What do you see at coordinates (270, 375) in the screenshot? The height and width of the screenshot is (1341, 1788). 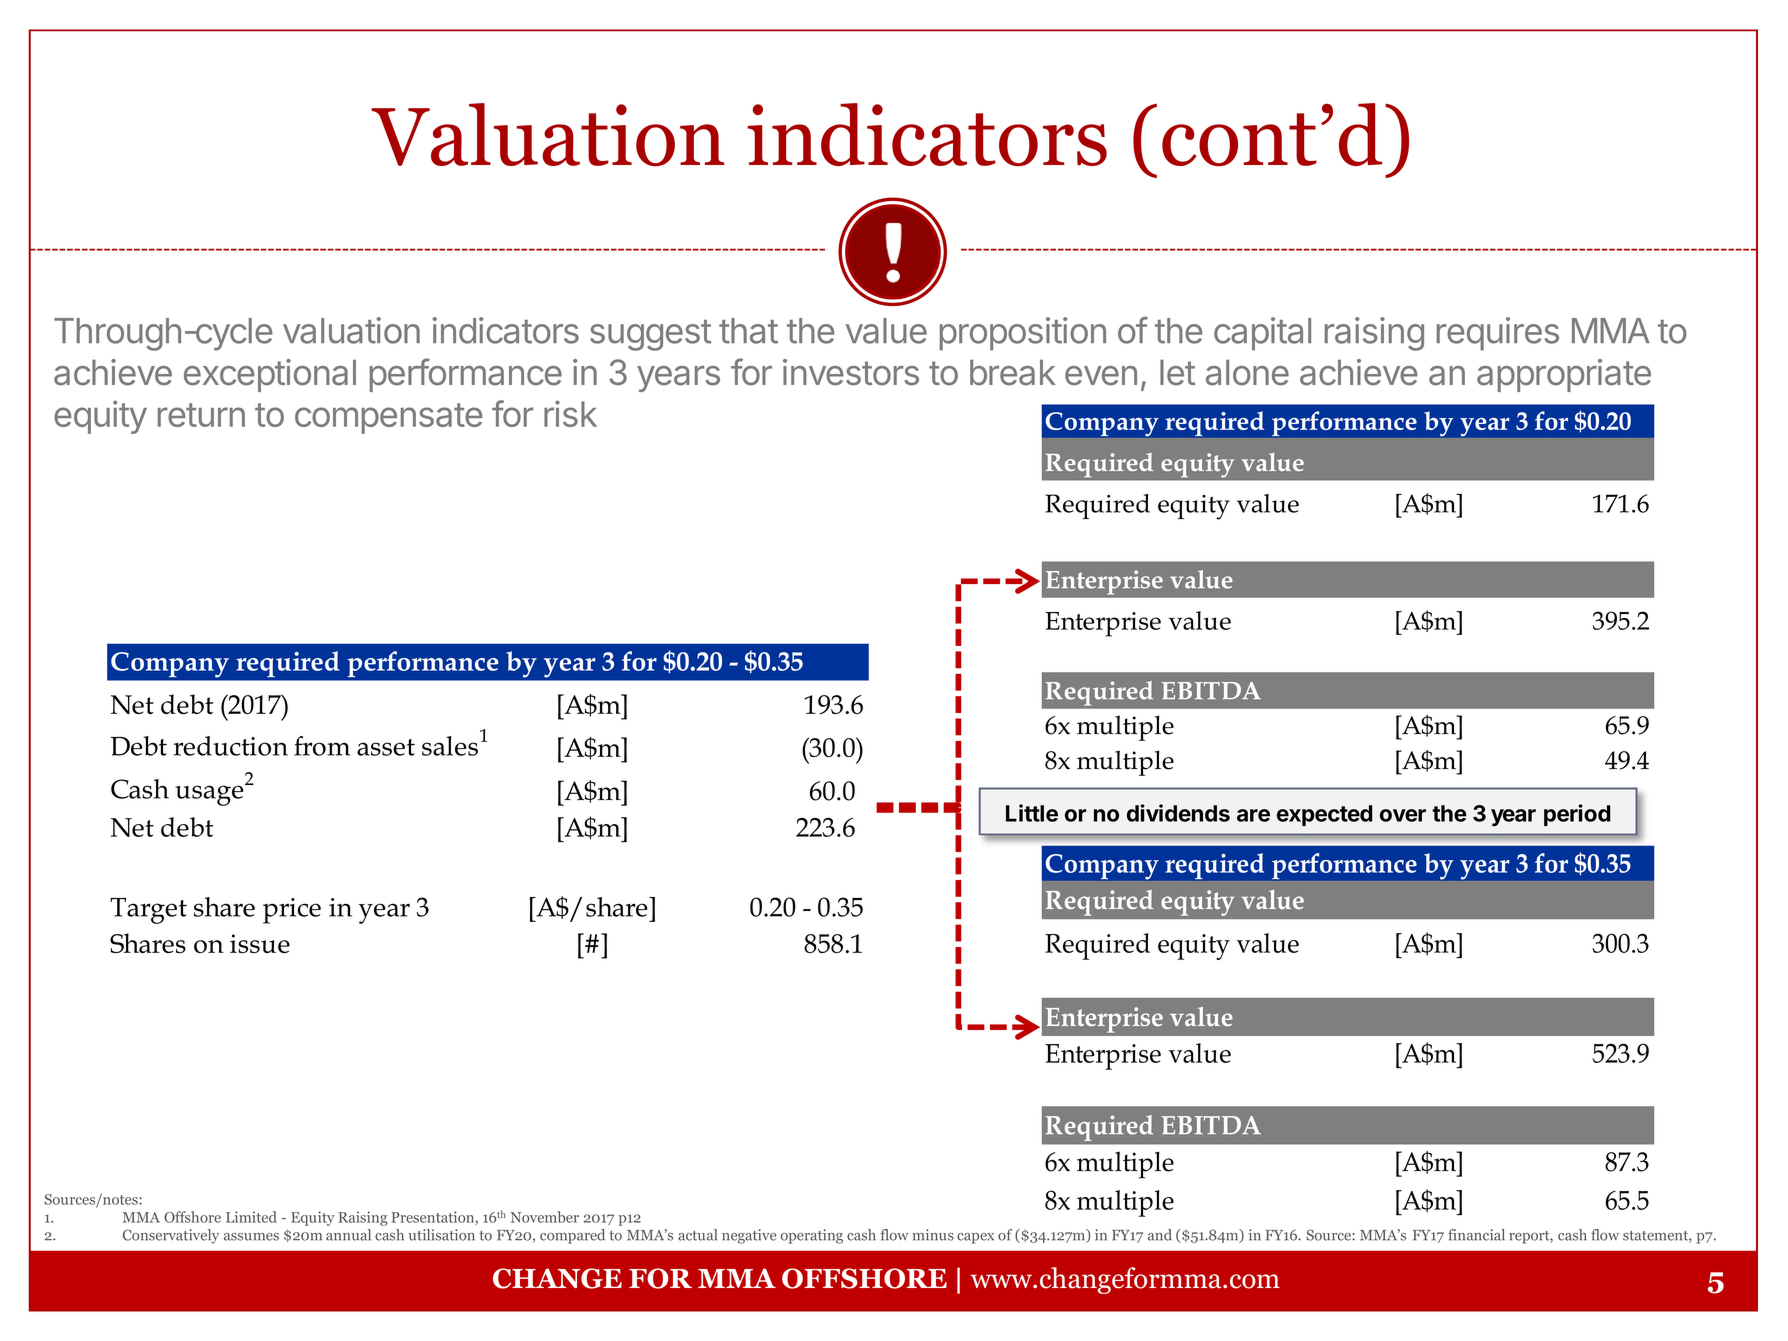 I see `exceptional` at bounding box center [270, 375].
